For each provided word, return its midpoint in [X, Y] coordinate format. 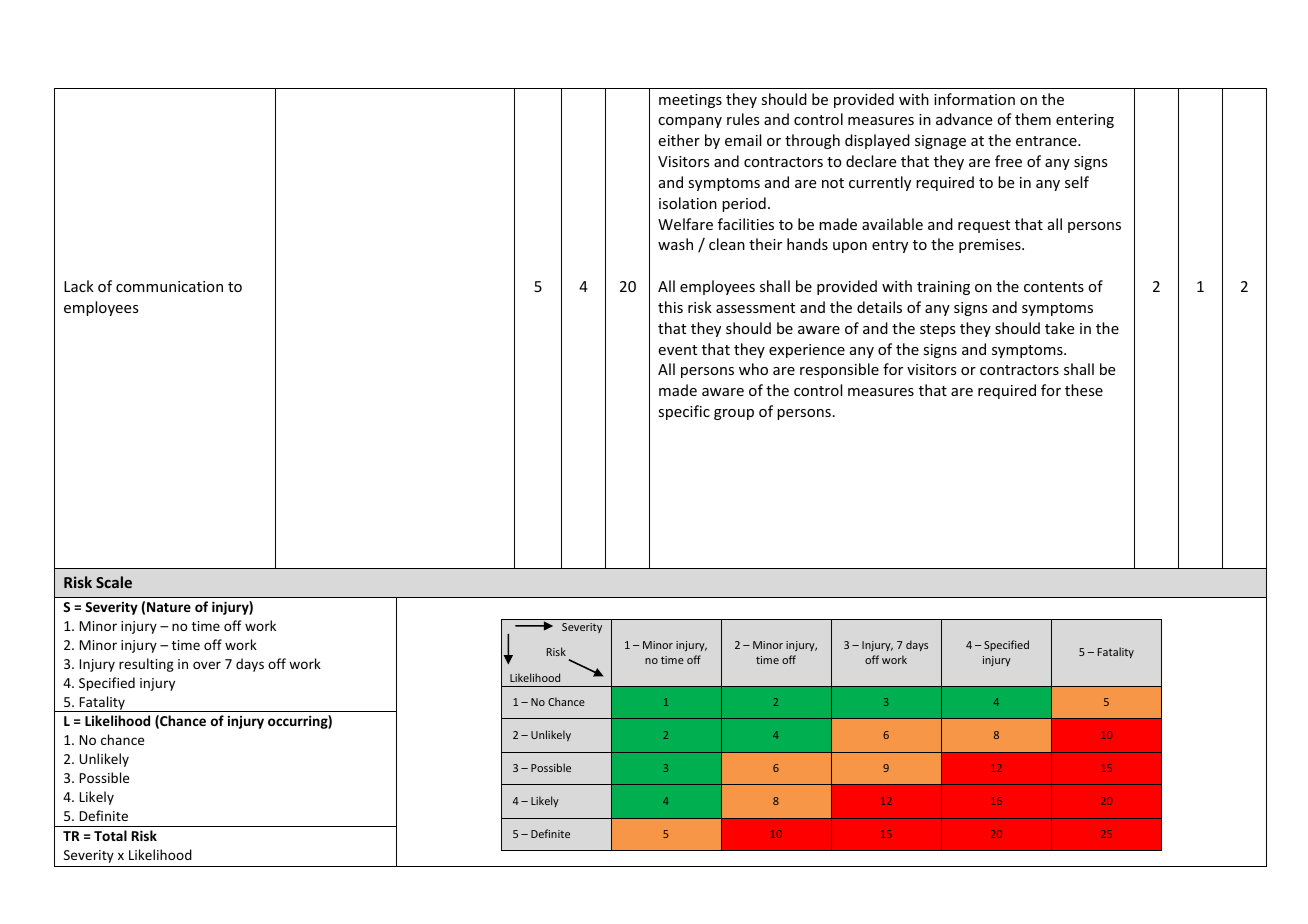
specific [684, 412]
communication [169, 286]
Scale [114, 582]
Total [110, 835]
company [690, 122]
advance [964, 119]
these [1084, 390]
